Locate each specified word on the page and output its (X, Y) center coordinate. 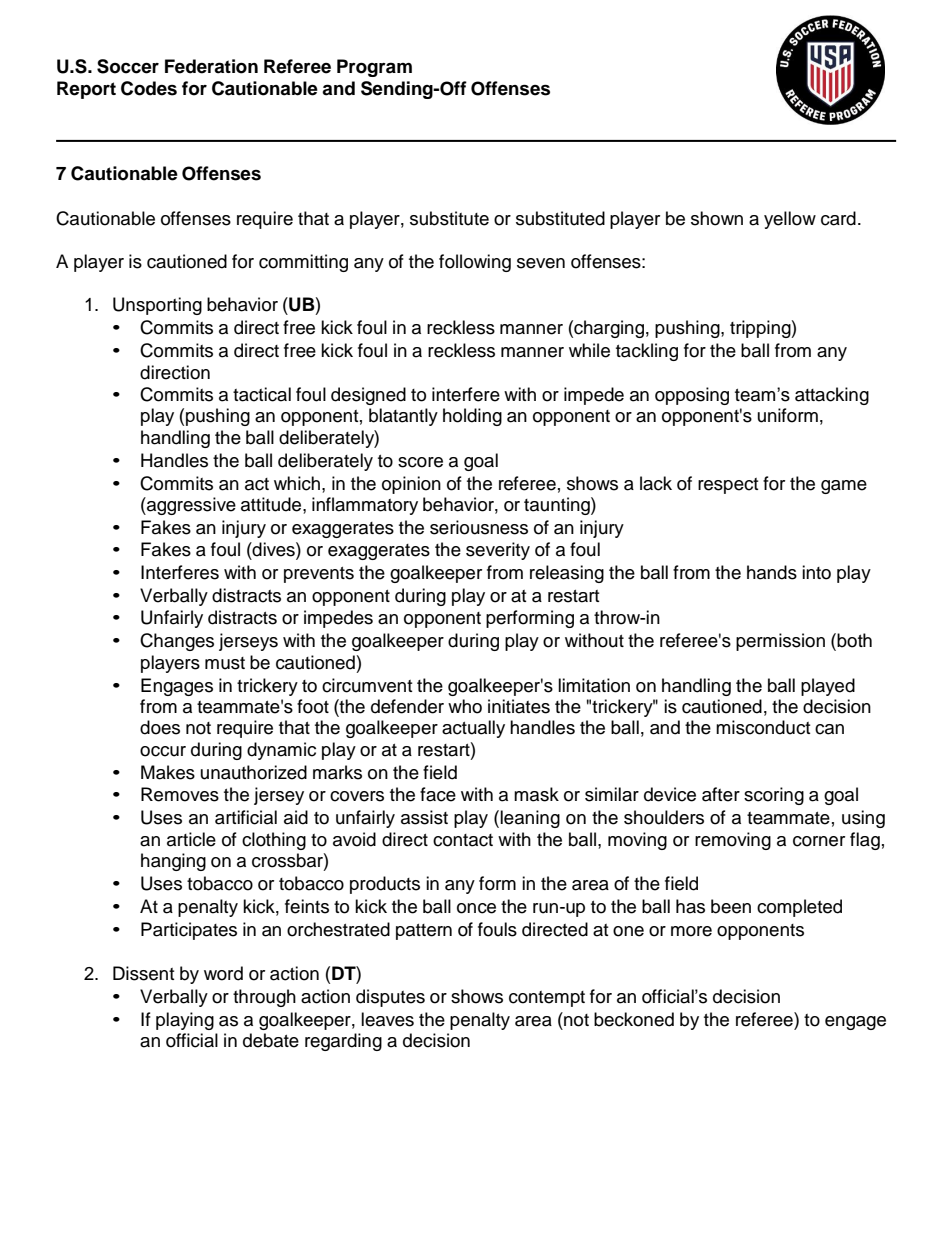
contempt (547, 999)
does (160, 727)
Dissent (143, 973)
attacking (832, 396)
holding (472, 417)
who (465, 706)
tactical (262, 394)
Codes (149, 88)
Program (374, 68)
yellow (790, 220)
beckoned (634, 1019)
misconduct (763, 727)
